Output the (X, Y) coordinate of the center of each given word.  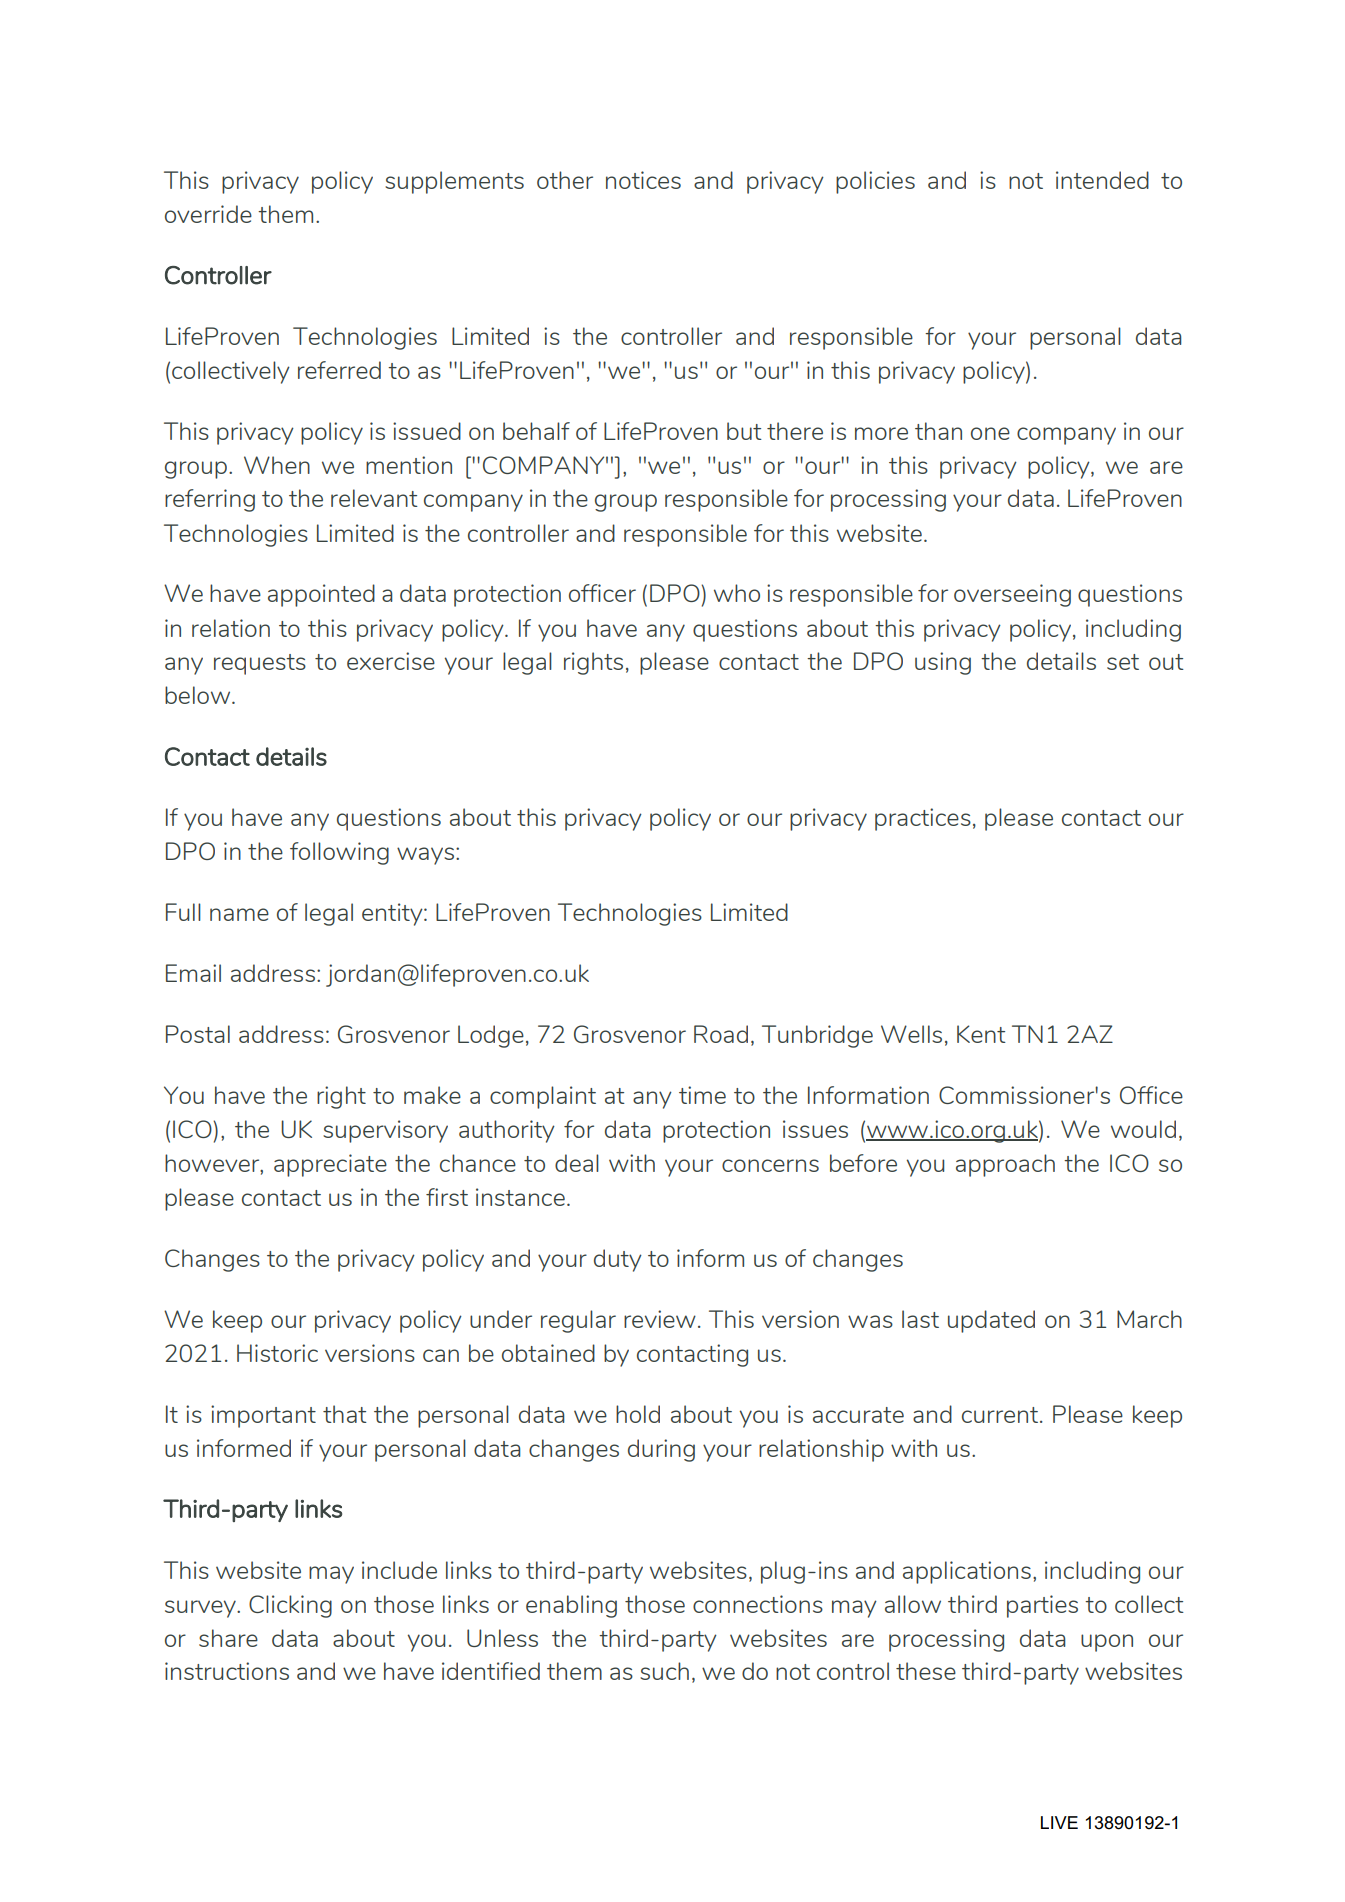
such (664, 1671)
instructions (227, 1671)
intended (1102, 180)
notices (643, 180)
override (208, 214)
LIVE (1059, 1822)
